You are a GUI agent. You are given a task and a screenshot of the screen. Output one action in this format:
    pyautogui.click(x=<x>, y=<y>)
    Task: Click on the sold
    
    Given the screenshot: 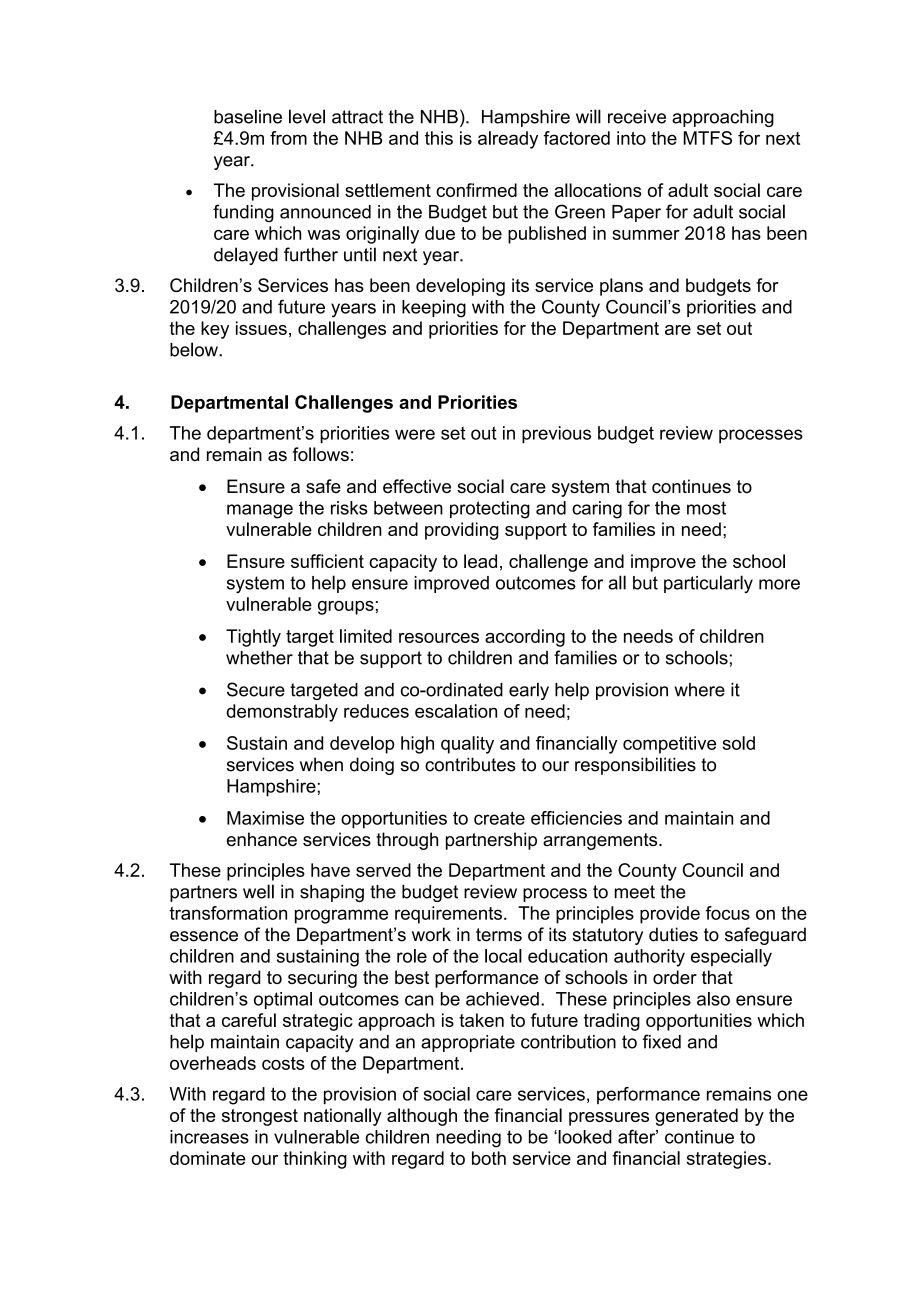 What is the action you would take?
    pyautogui.click(x=739, y=743)
